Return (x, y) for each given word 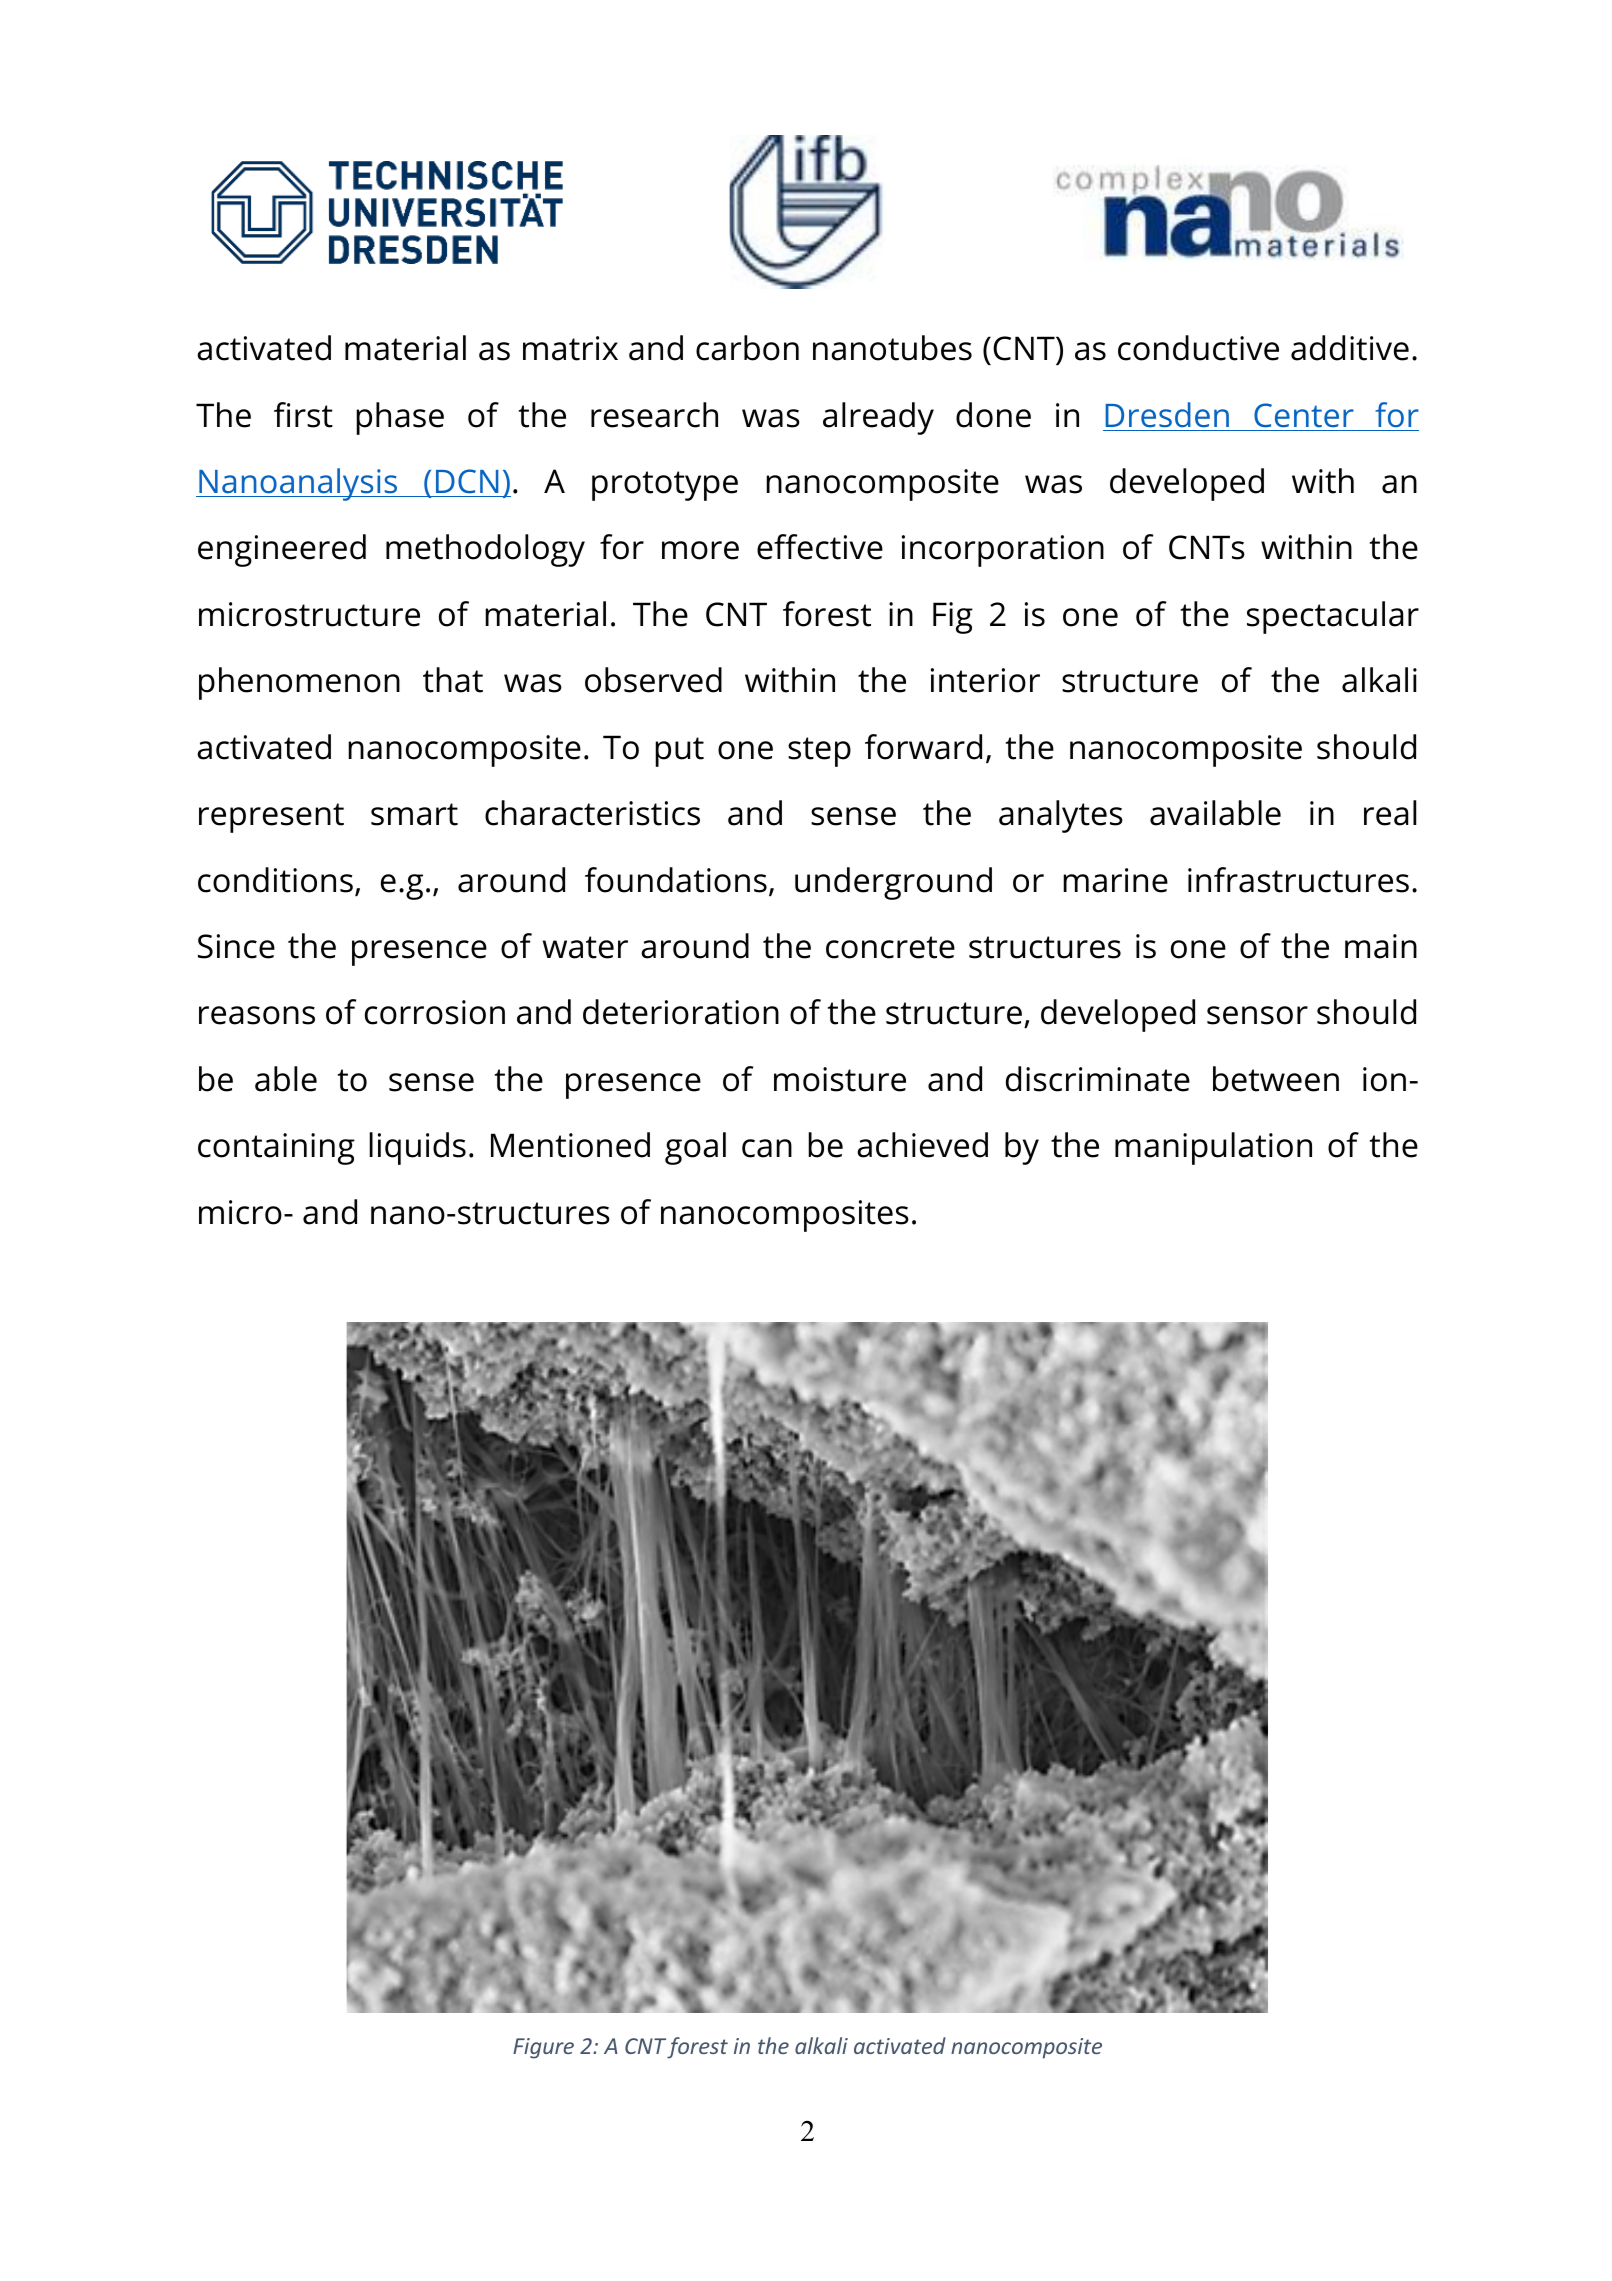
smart (414, 814)
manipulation (1213, 1148)
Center (1304, 415)
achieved (922, 1145)
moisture (840, 1079)
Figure (543, 2048)
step (819, 752)
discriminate (1098, 1079)
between (1276, 1079)
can (767, 1148)
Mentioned (570, 1145)
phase (400, 418)
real (1390, 813)
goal (695, 1148)
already (878, 418)
